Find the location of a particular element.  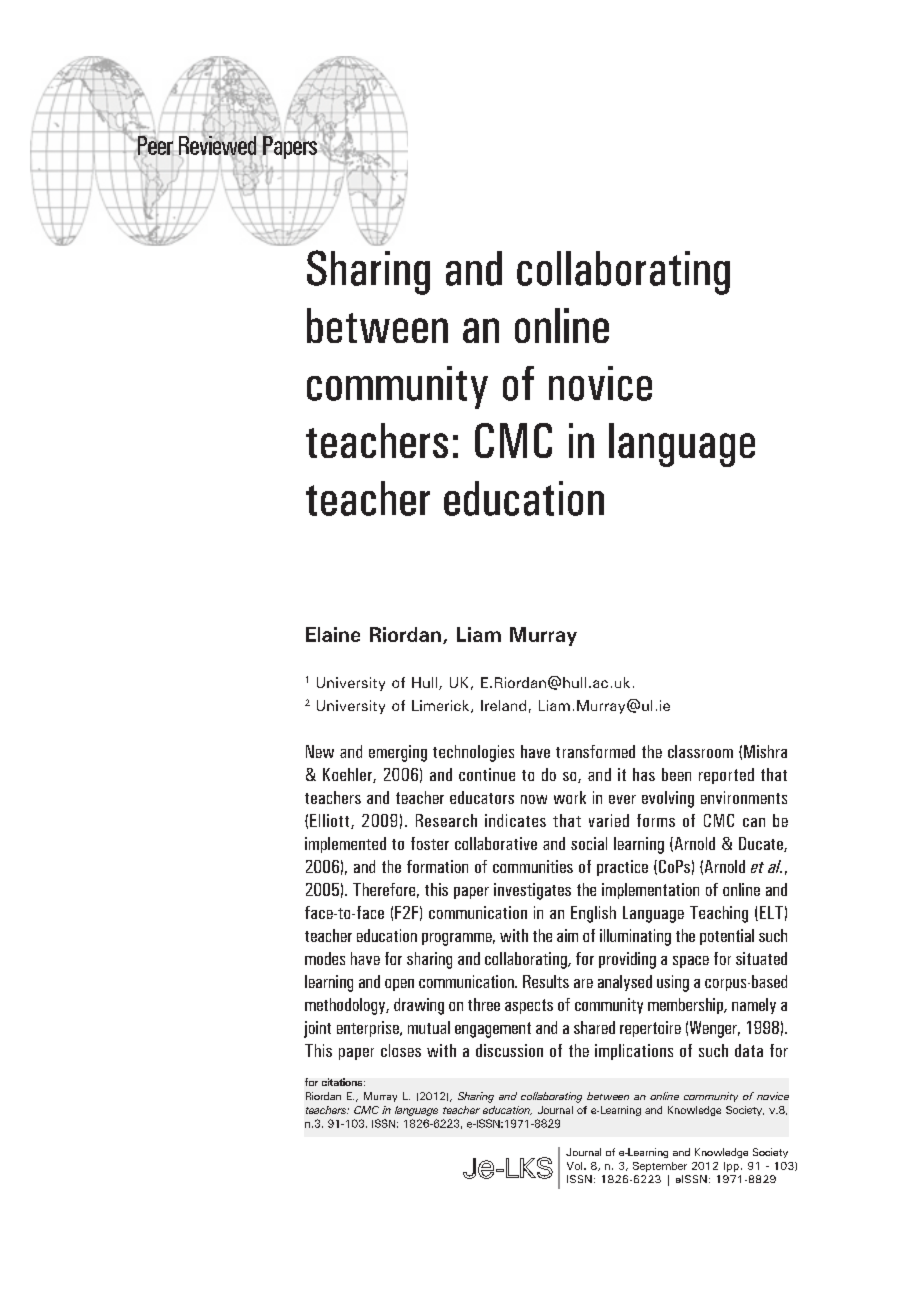

Reviewed is located at coordinates (217, 145).
